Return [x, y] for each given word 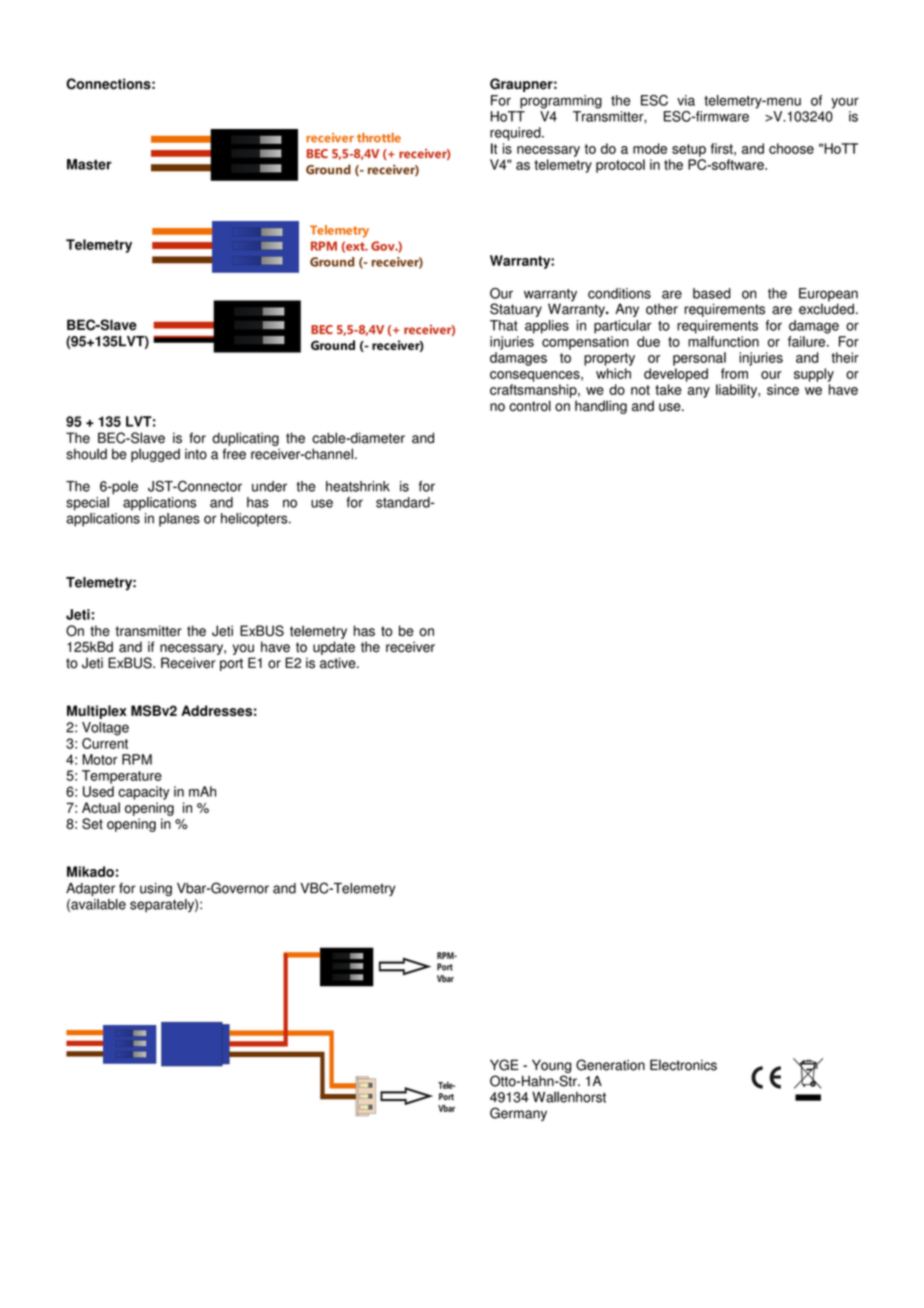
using [156, 890]
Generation [610, 1065]
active [339, 663]
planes [179, 520]
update [334, 648]
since [783, 389]
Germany [518, 1114]
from [734, 373]
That [504, 325]
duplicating [245, 439]
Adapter [90, 889]
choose [791, 148]
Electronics [683, 1065]
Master [89, 164]
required [516, 134]
